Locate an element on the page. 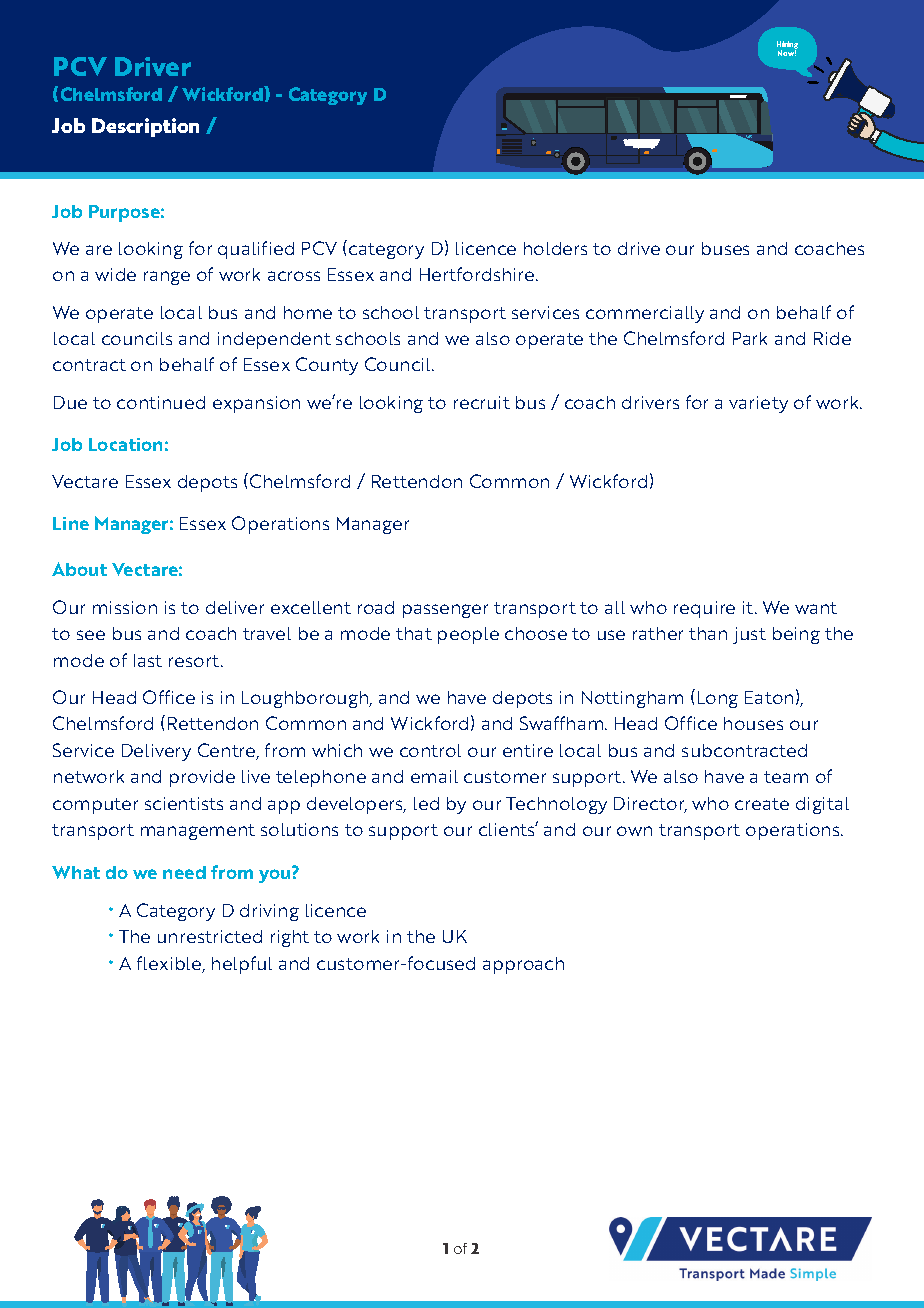 This image has height=1308, width=924. range is located at coordinates (167, 278).
